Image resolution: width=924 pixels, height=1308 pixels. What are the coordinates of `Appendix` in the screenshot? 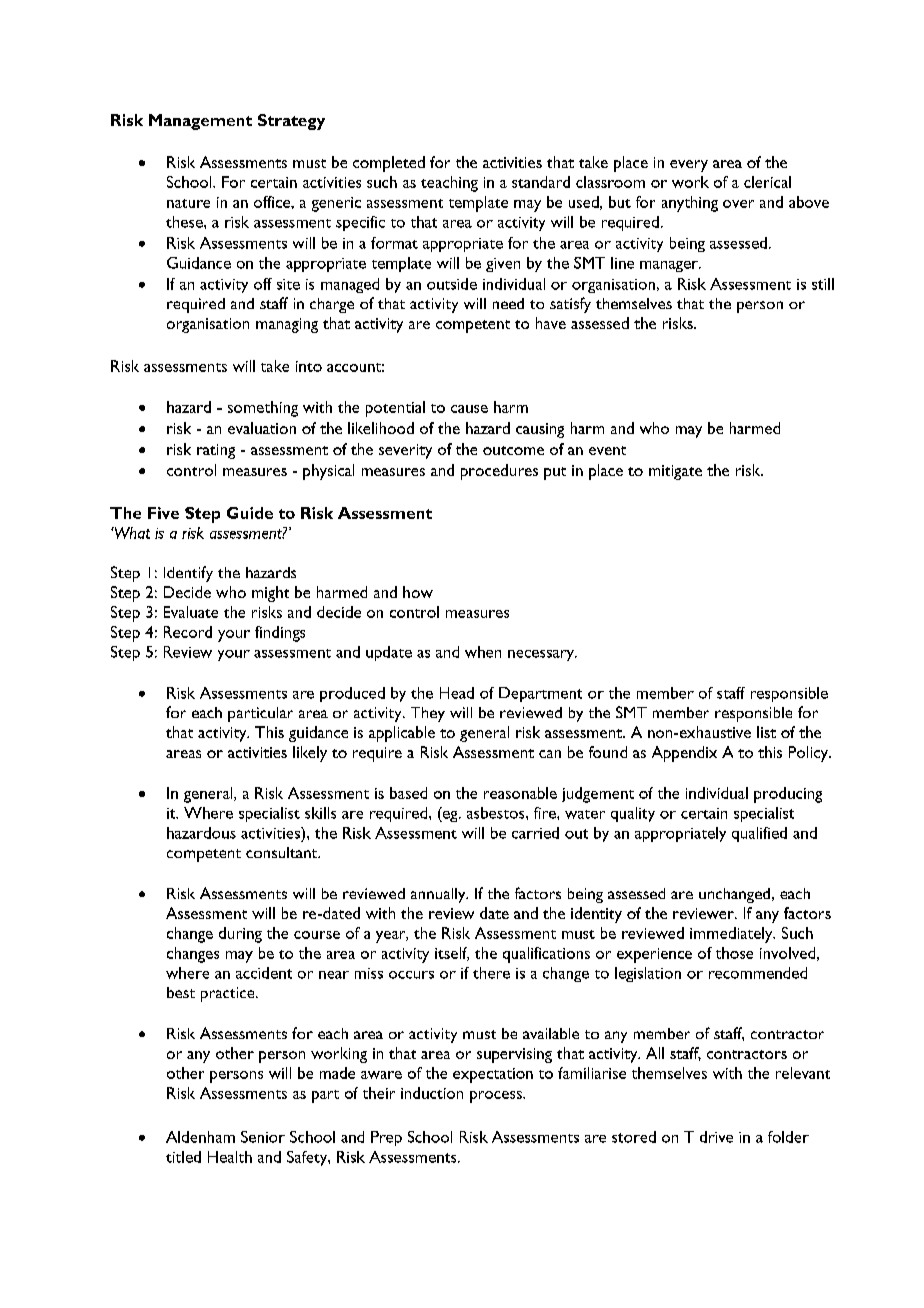 It's located at (684, 754).
